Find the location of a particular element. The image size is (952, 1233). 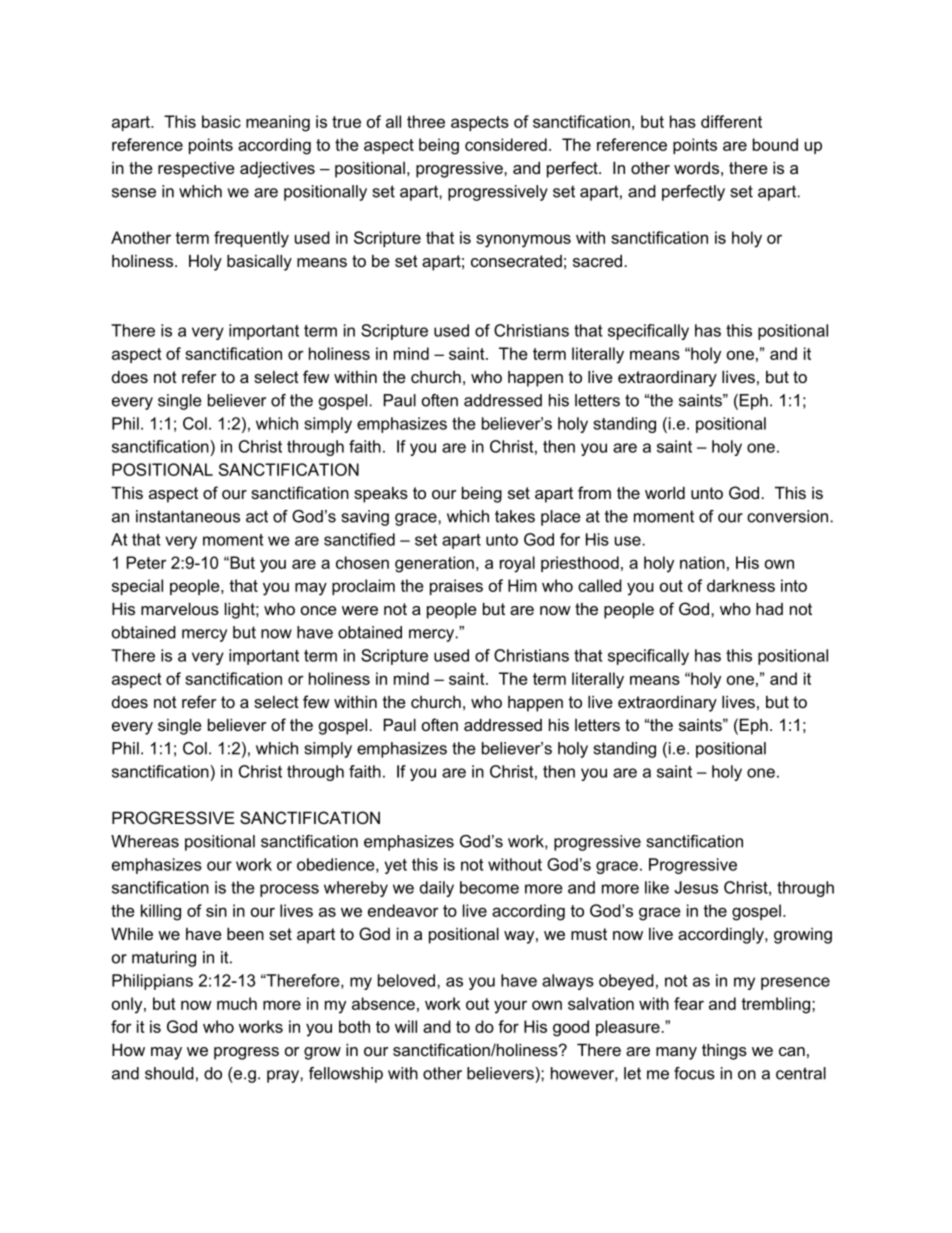

marvelous is located at coordinates (180, 609).
